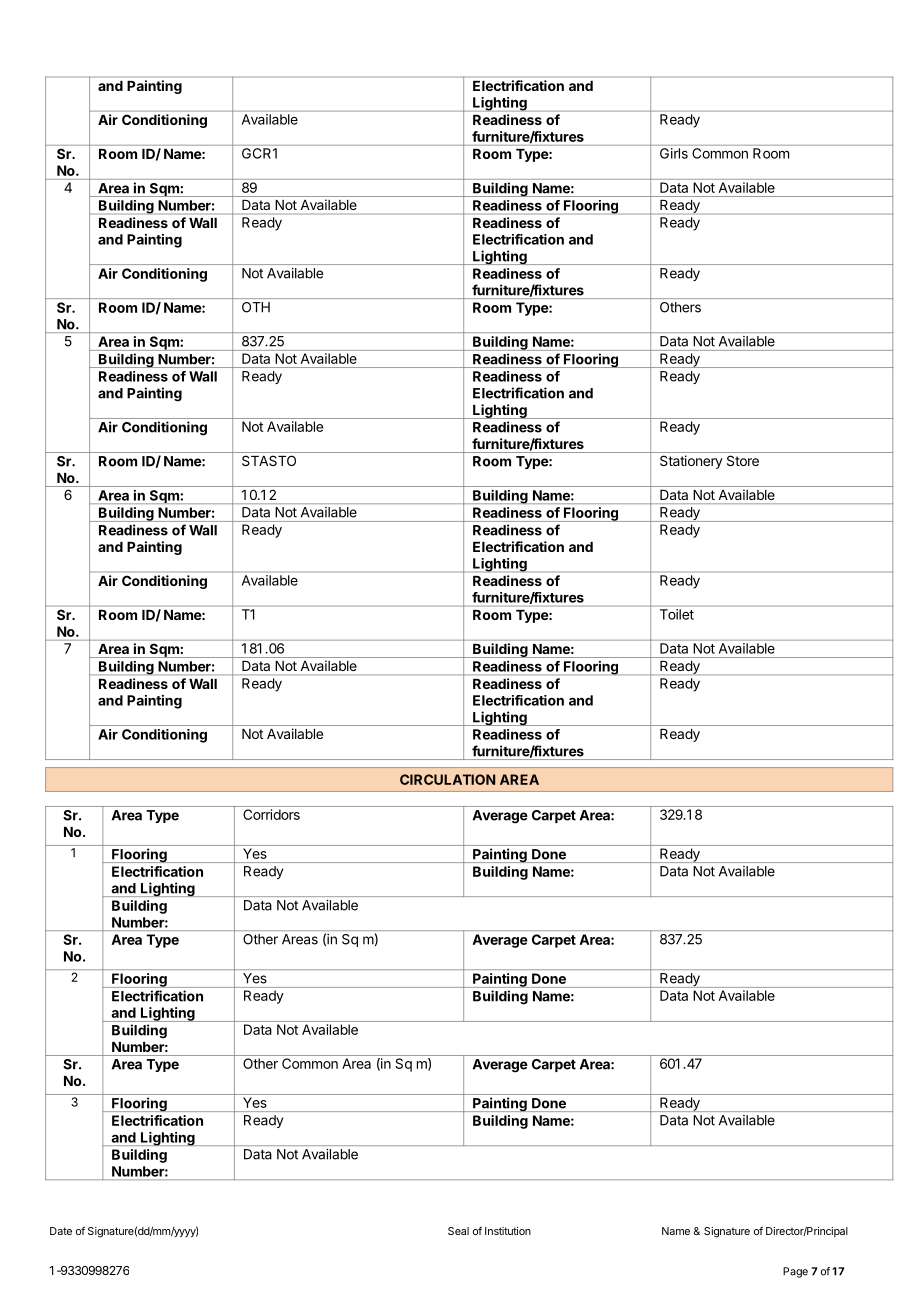  What do you see at coordinates (447, 779) in the screenshot?
I see `CIRCULATION` at bounding box center [447, 779].
